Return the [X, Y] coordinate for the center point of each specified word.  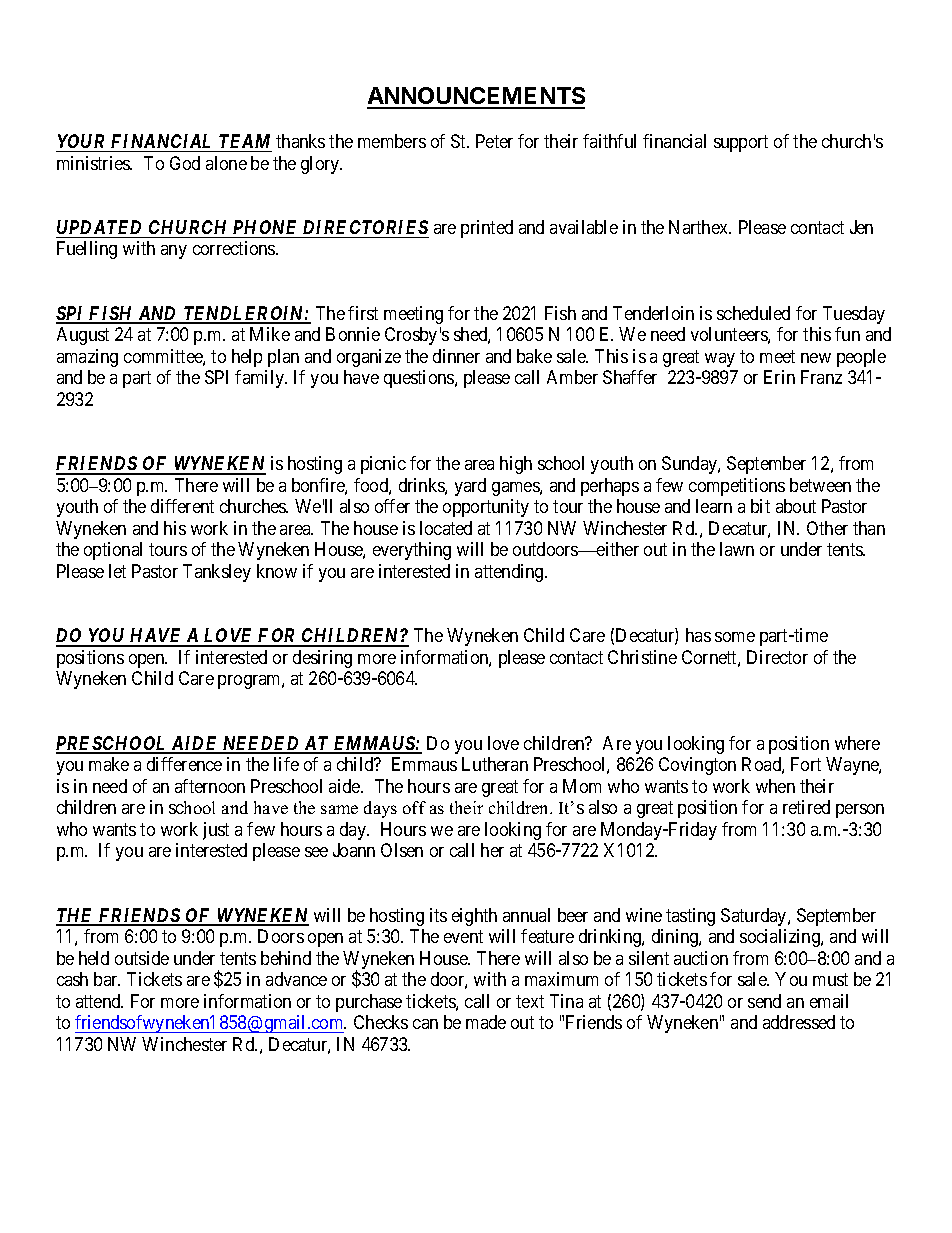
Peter [494, 141]
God [185, 163]
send [764, 1001]
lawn [737, 549]
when [775, 786]
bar [107, 979]
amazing [87, 358]
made [486, 1022]
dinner [456, 356]
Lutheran [495, 764]
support [741, 143]
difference [184, 764]
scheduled [753, 313]
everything [412, 551]
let [117, 571]
